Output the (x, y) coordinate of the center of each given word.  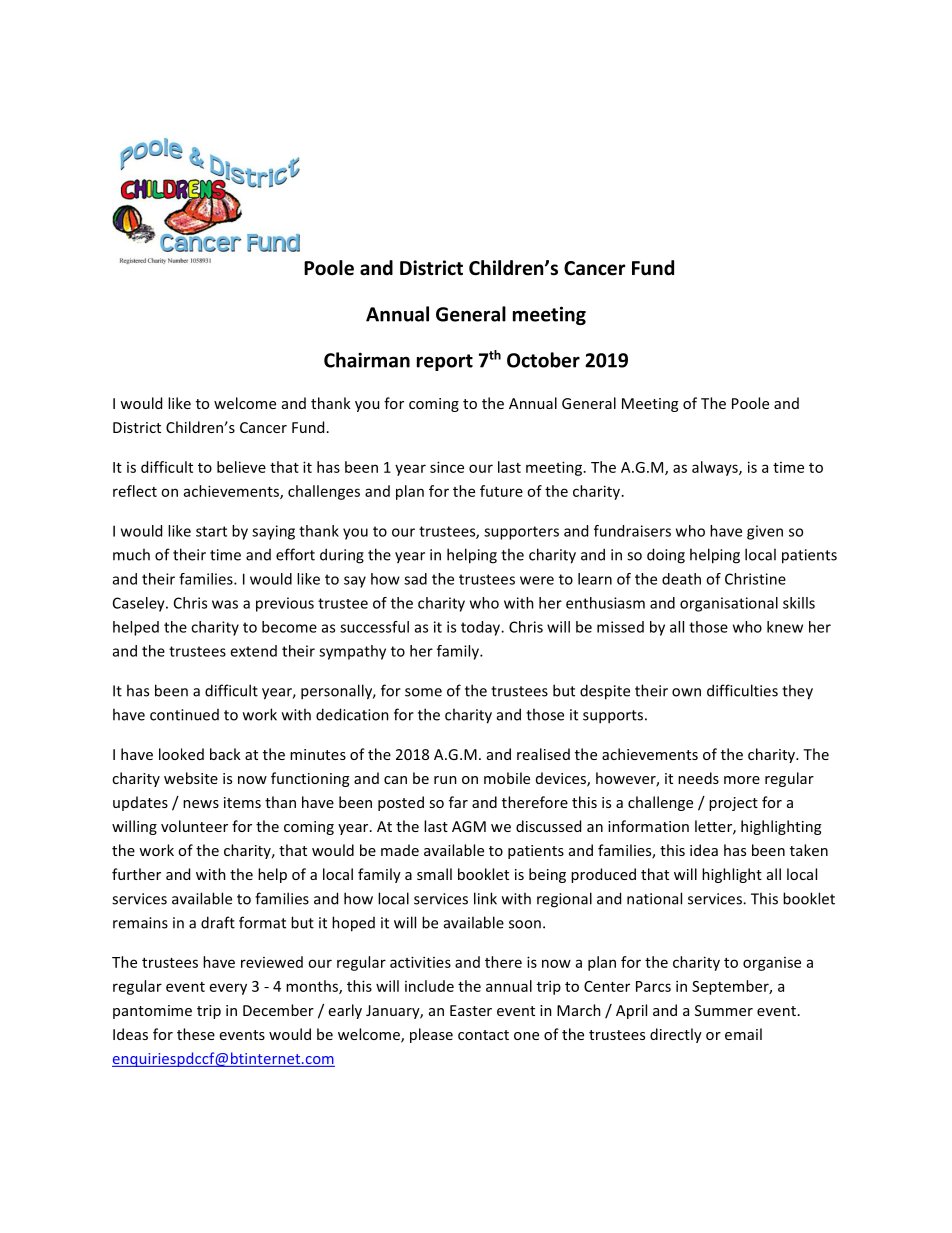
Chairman (367, 360)
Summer (724, 1010)
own (686, 692)
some (423, 692)
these (196, 1034)
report (445, 362)
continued (184, 715)
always (716, 468)
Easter (471, 1010)
